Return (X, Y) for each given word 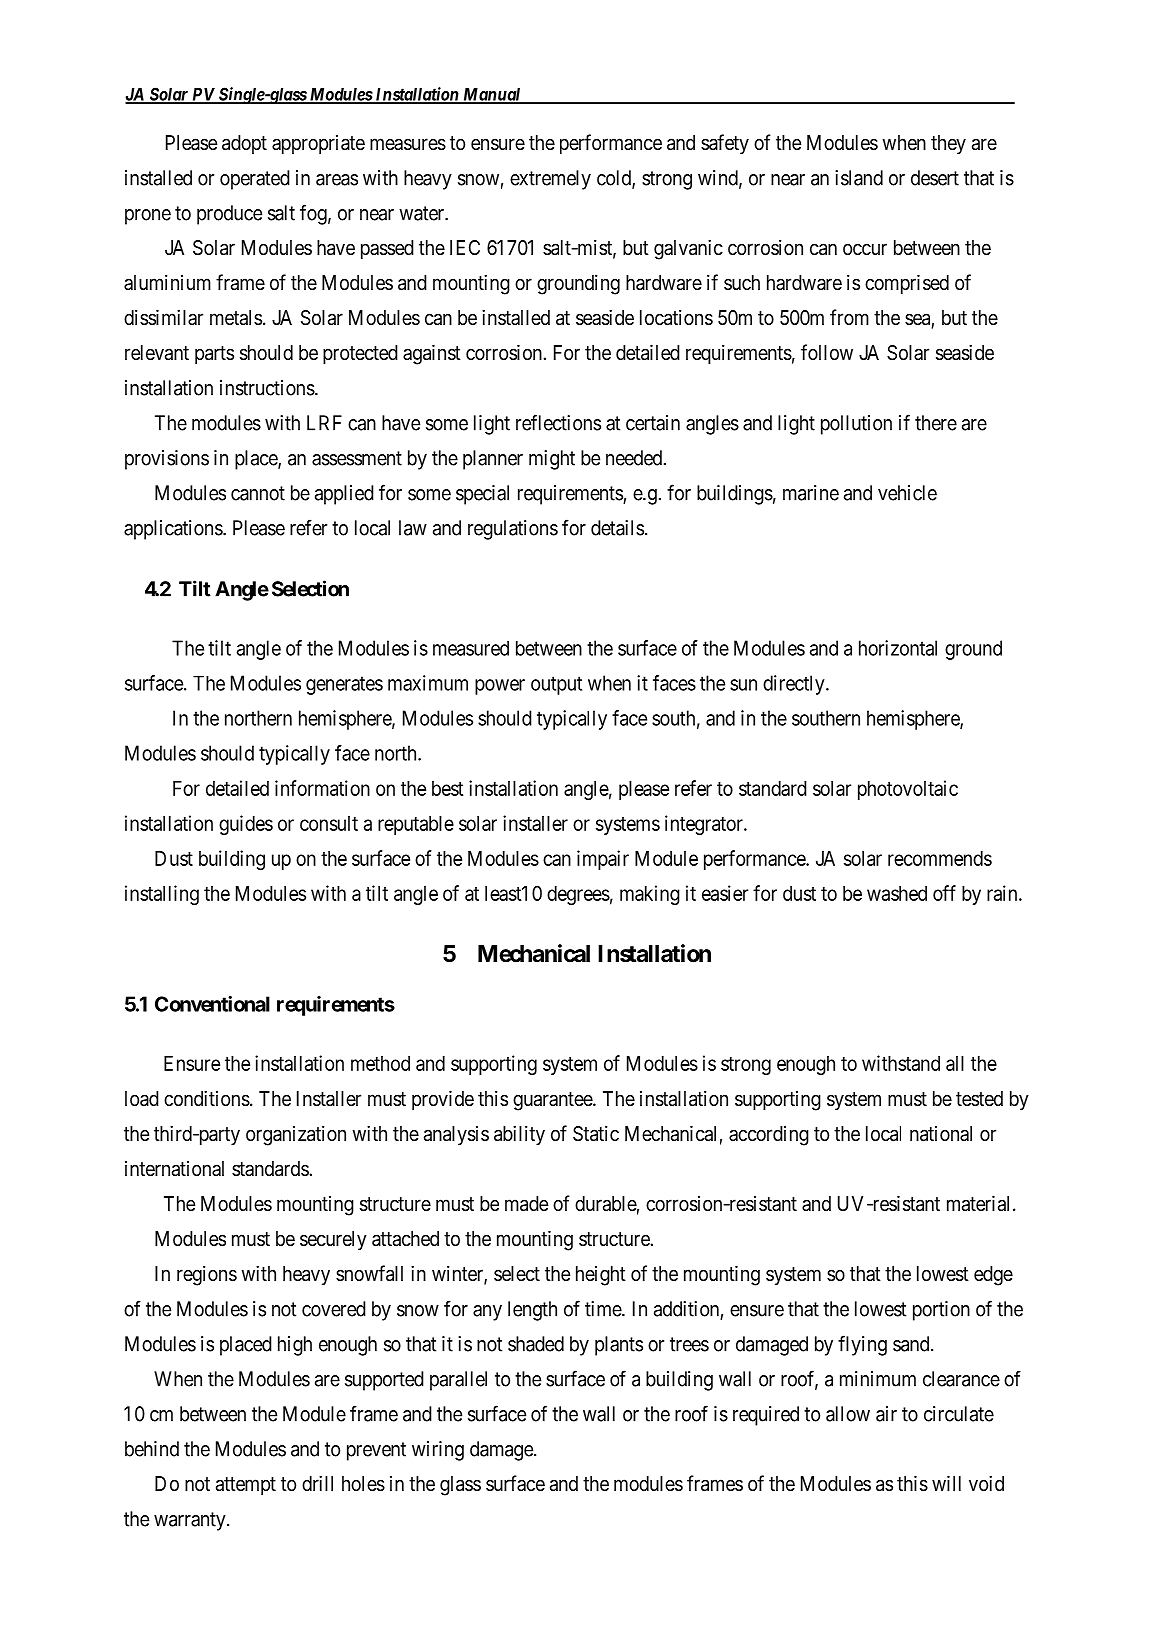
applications (174, 530)
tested (979, 1098)
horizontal (898, 648)
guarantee (553, 1101)
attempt (246, 1486)
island (859, 178)
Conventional (212, 1004)
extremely (550, 180)
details (617, 528)
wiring (438, 1451)
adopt (244, 144)
